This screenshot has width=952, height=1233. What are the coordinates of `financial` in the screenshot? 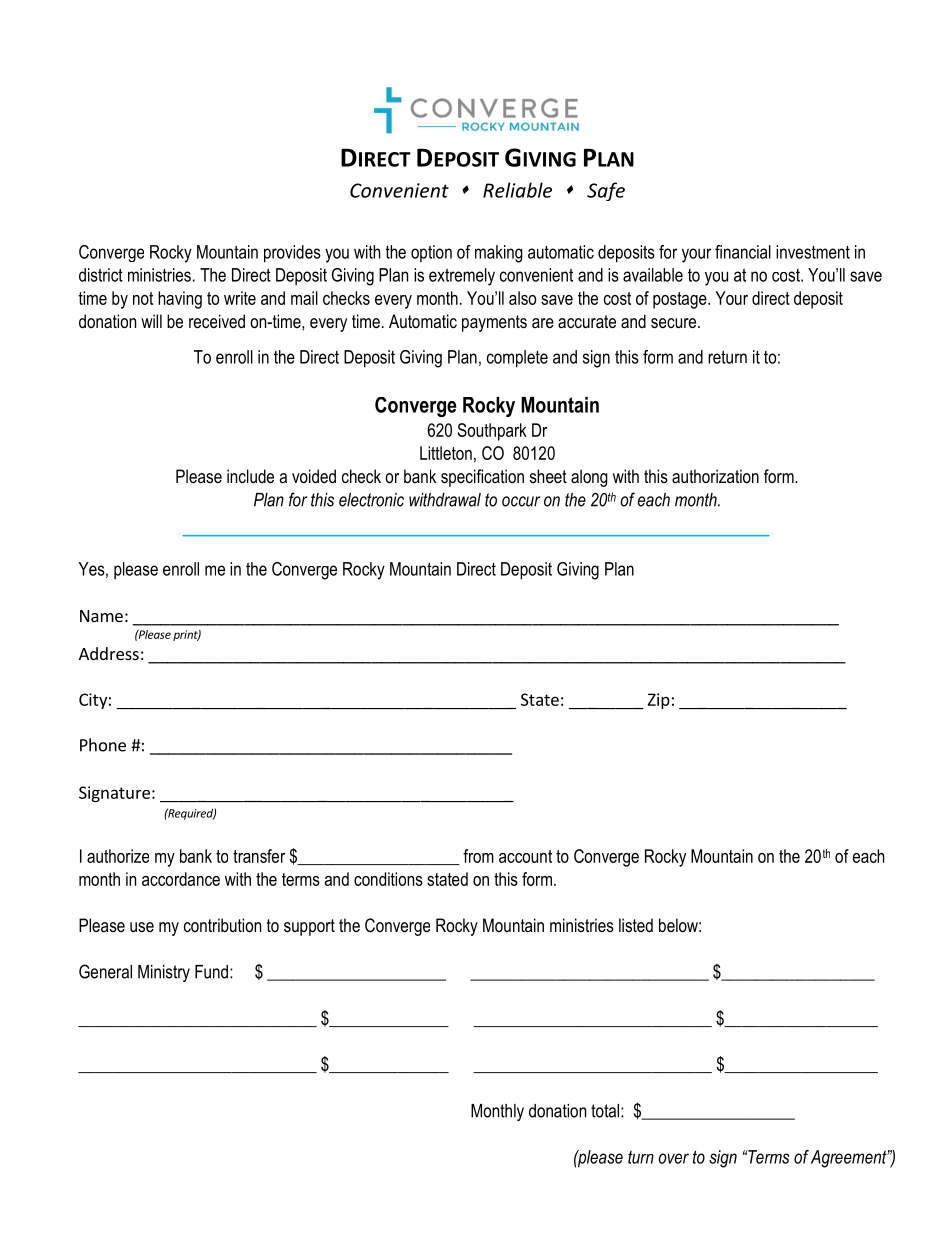 It's located at (743, 252).
